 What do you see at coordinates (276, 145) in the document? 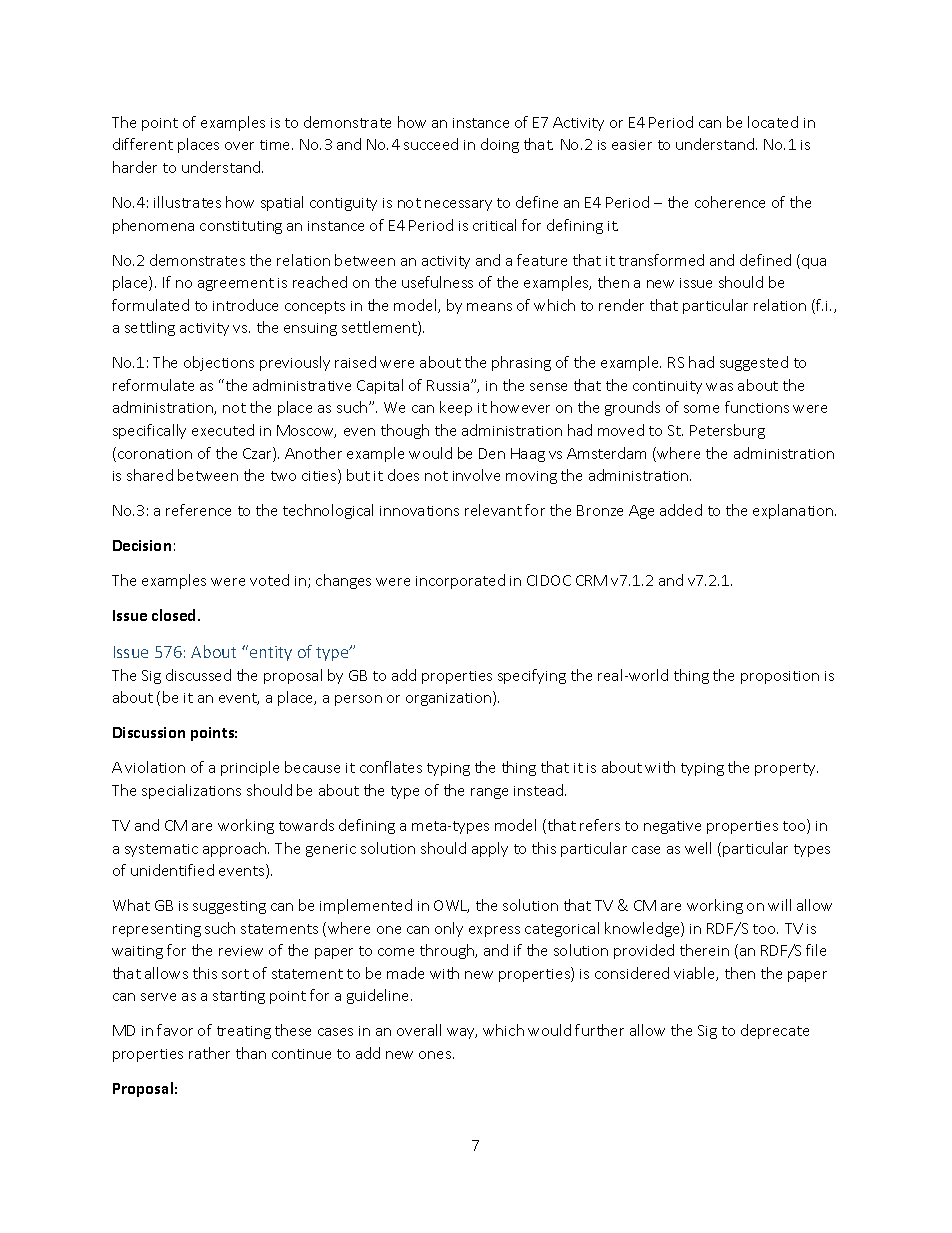
I see `time` at bounding box center [276, 145].
